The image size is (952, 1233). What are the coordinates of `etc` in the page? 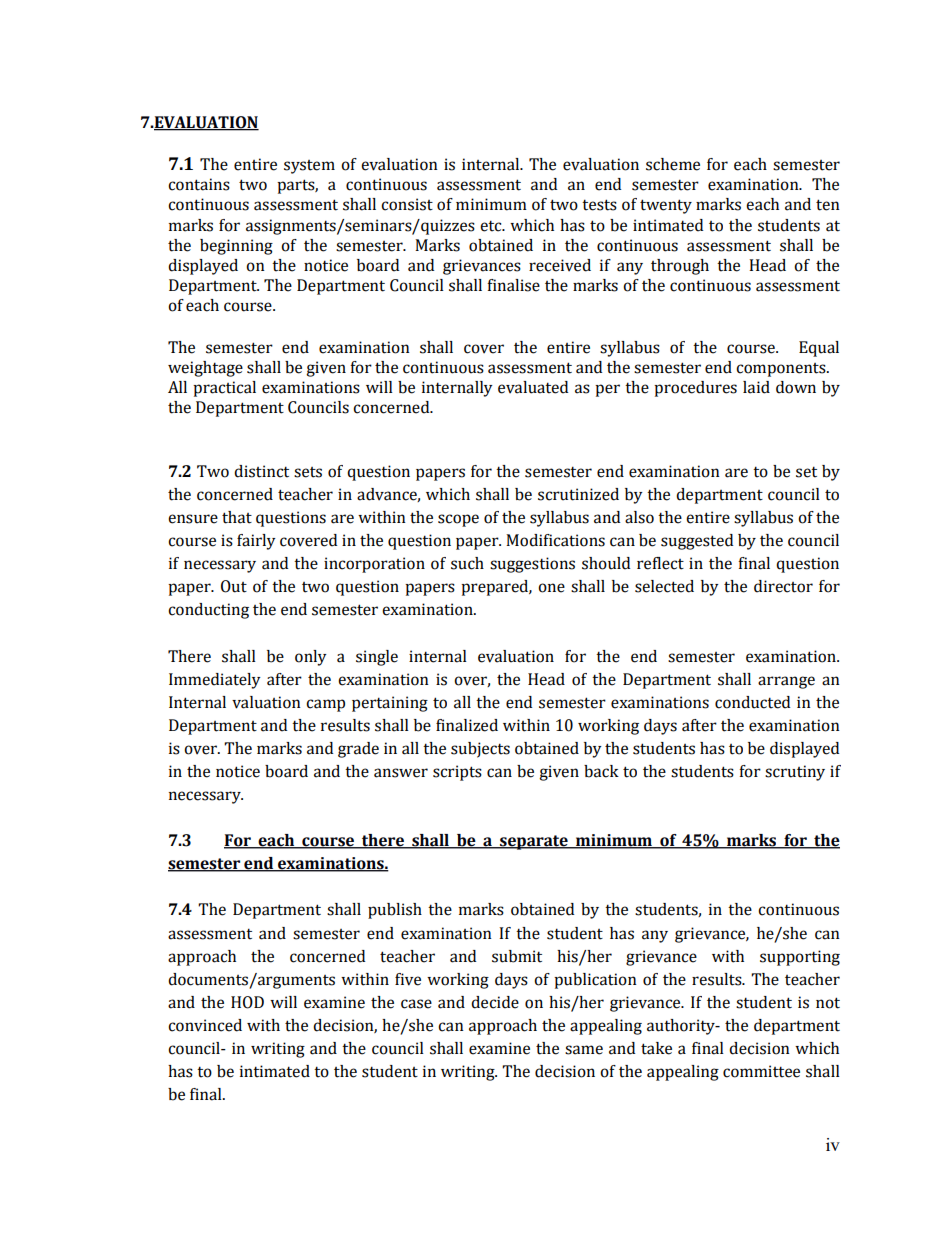 It's located at (492, 226).
